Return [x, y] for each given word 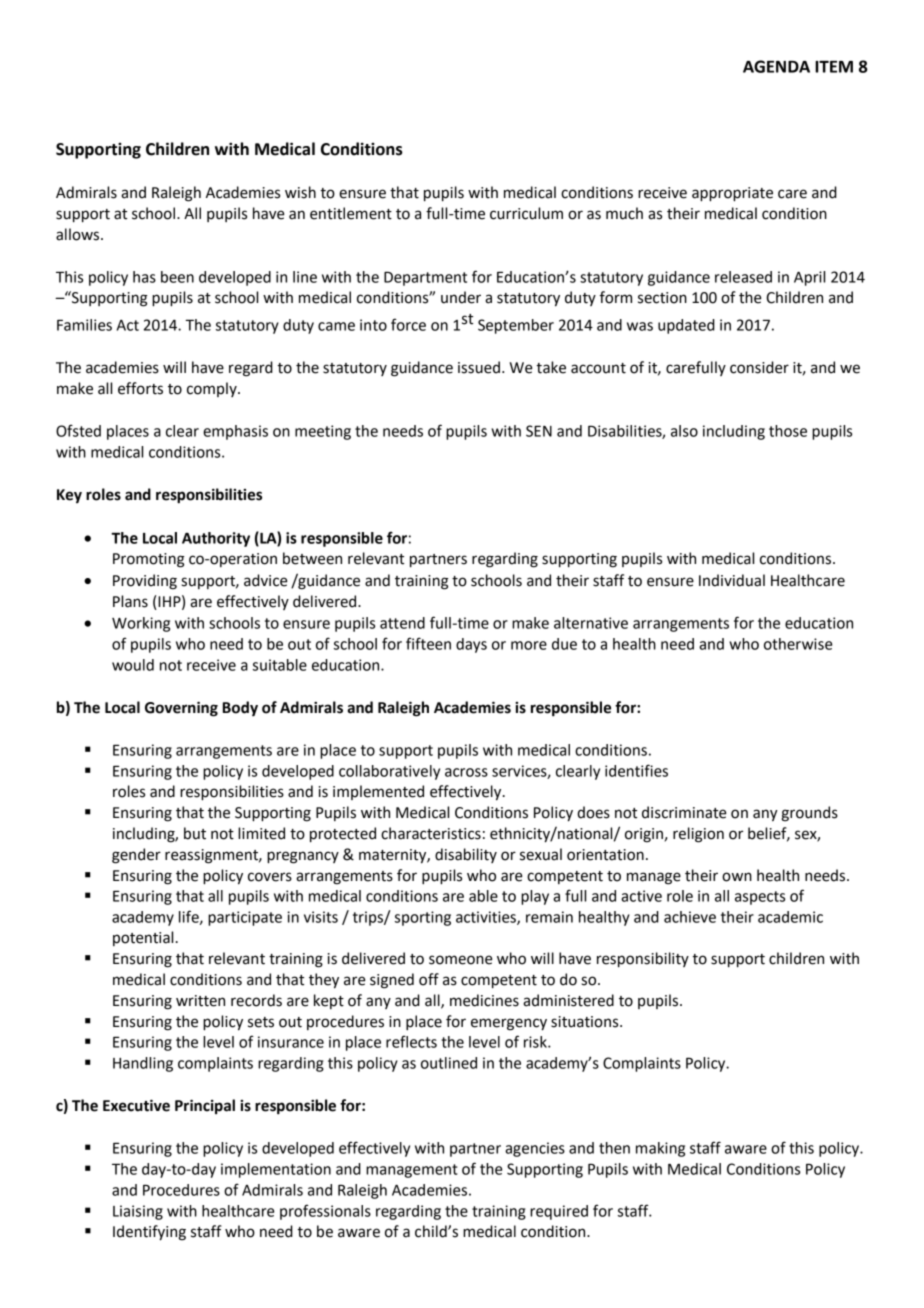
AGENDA [776, 66]
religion [698, 835]
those [788, 431]
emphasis [235, 432]
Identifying [149, 1233]
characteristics [431, 833]
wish [300, 192]
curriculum [526, 213]
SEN [539, 431]
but [195, 833]
